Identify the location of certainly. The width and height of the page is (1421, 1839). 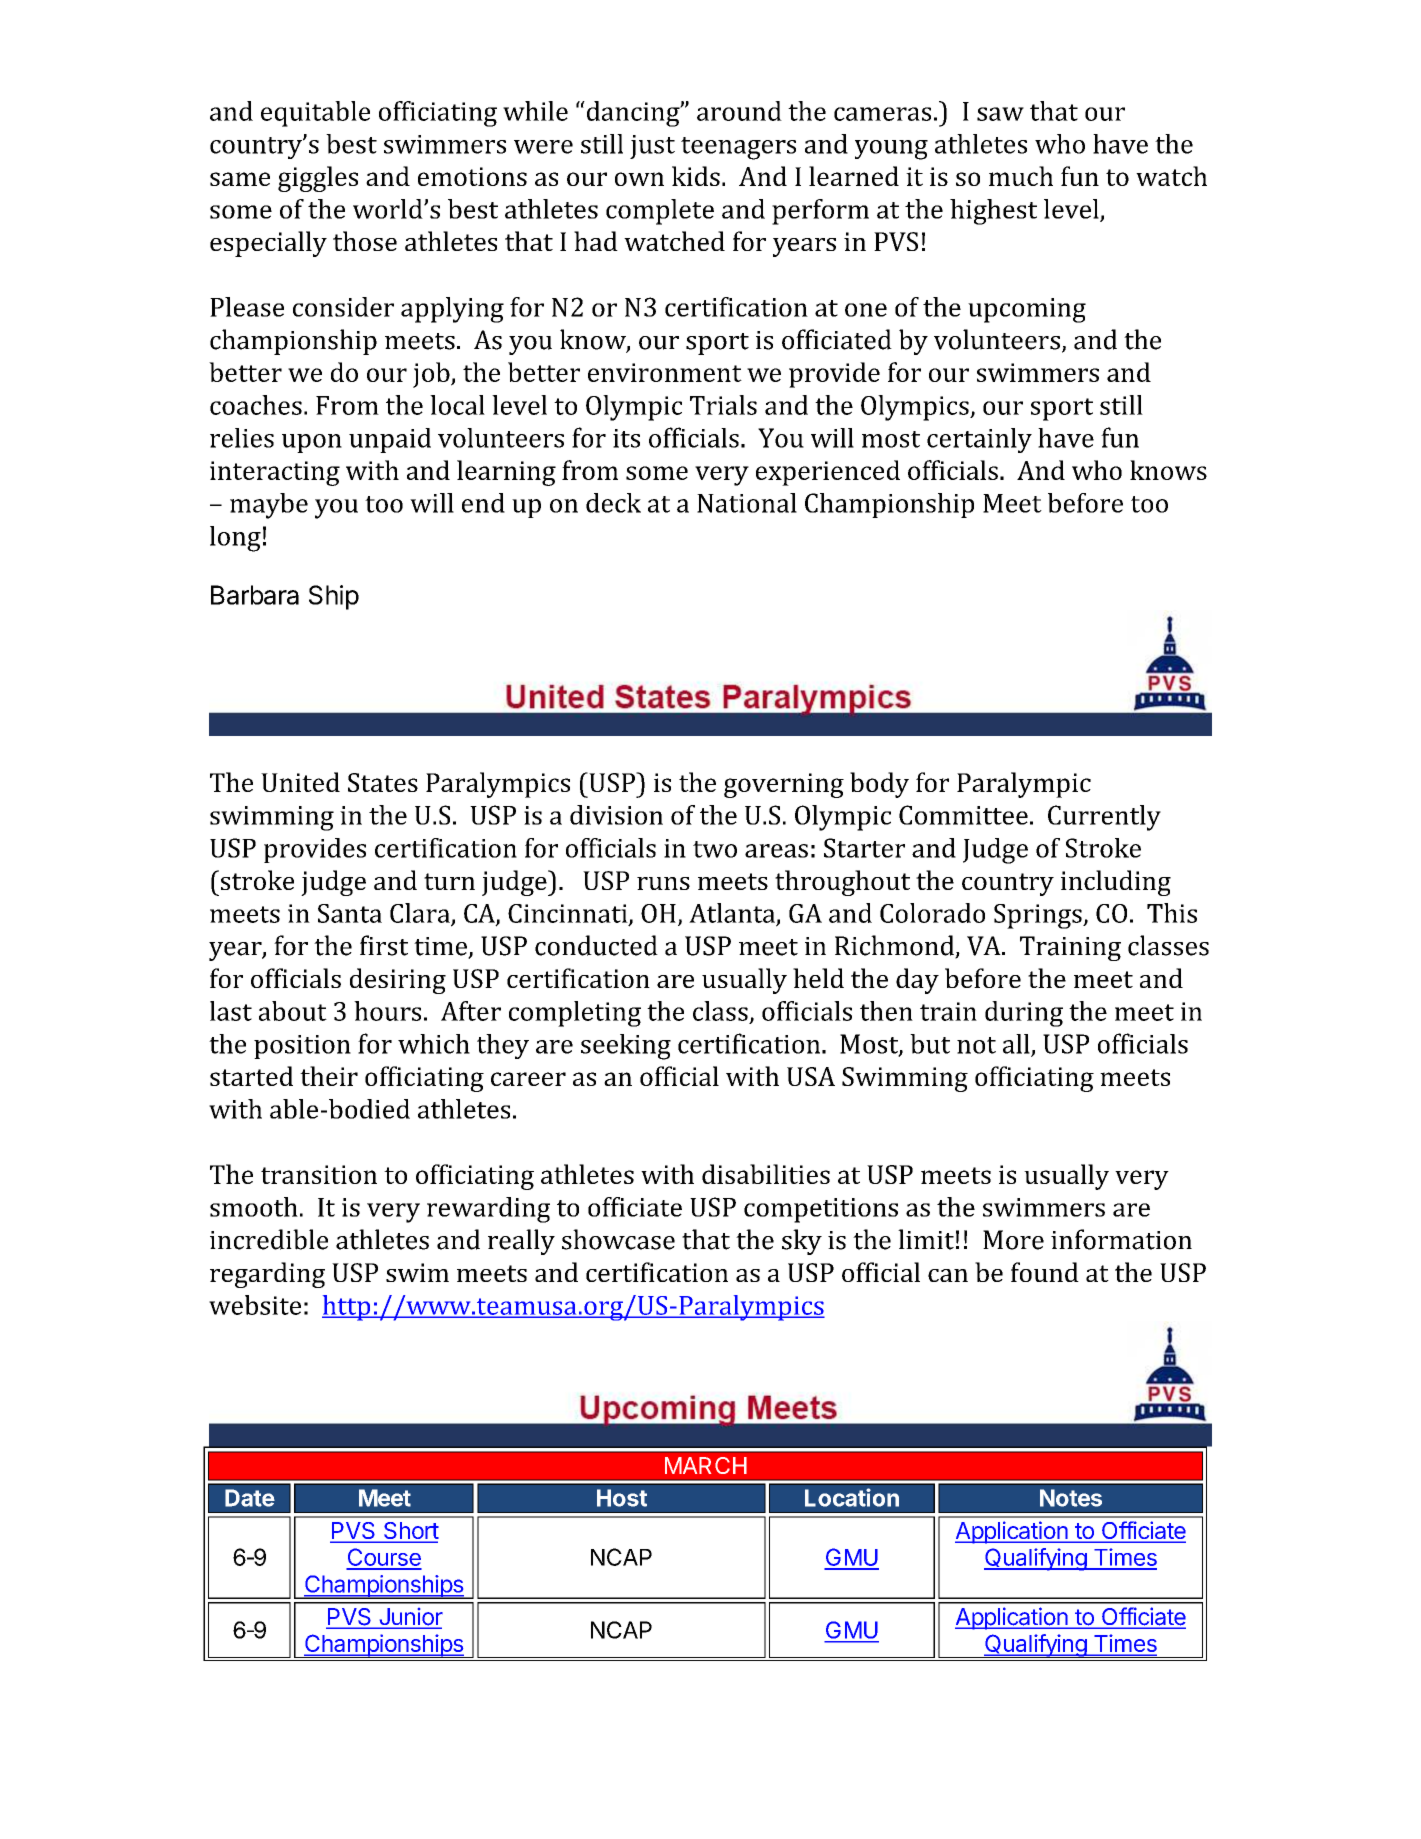
(979, 440).
